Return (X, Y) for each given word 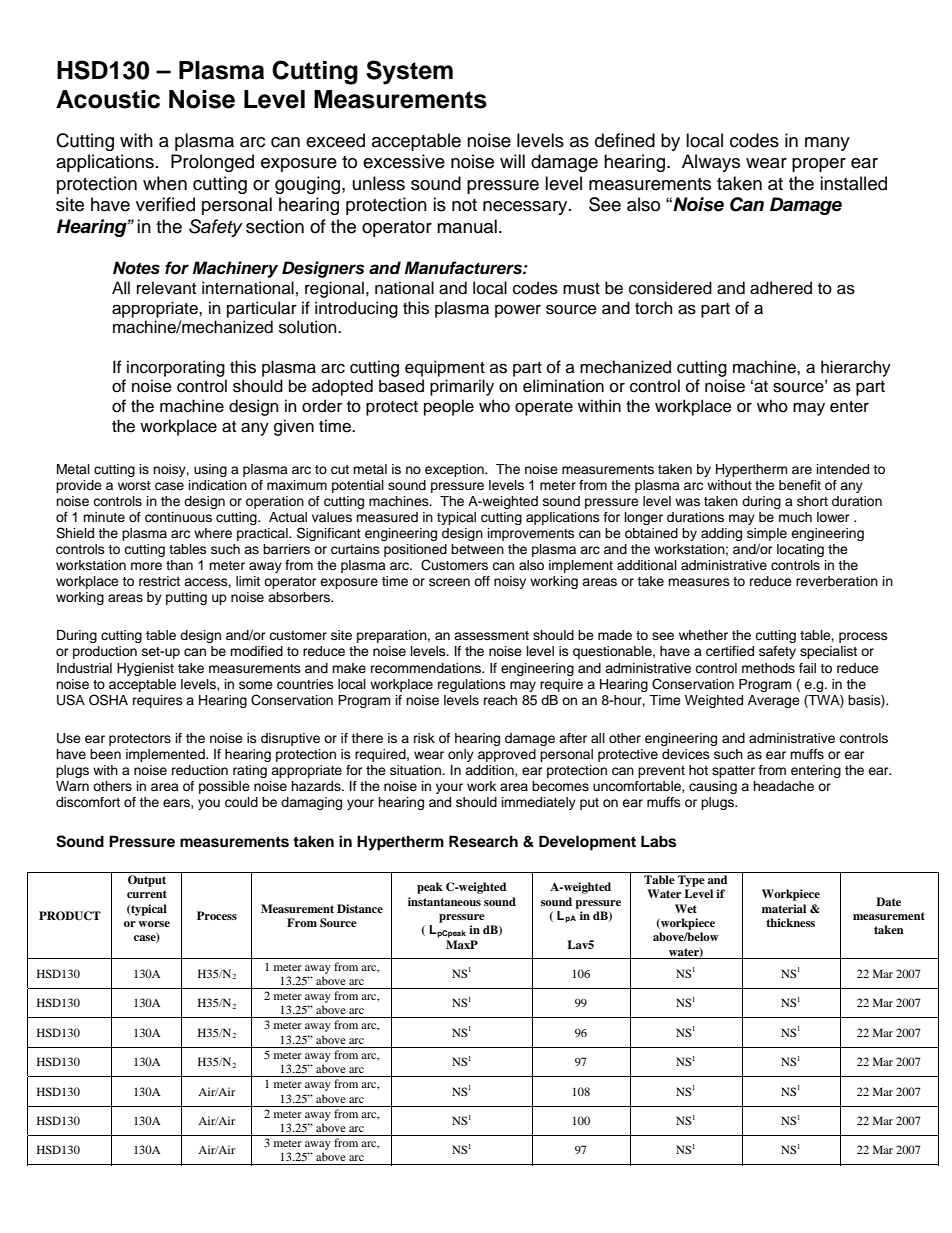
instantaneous (444, 901)
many (827, 144)
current (147, 894)
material (784, 908)
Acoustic (108, 99)
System (409, 72)
